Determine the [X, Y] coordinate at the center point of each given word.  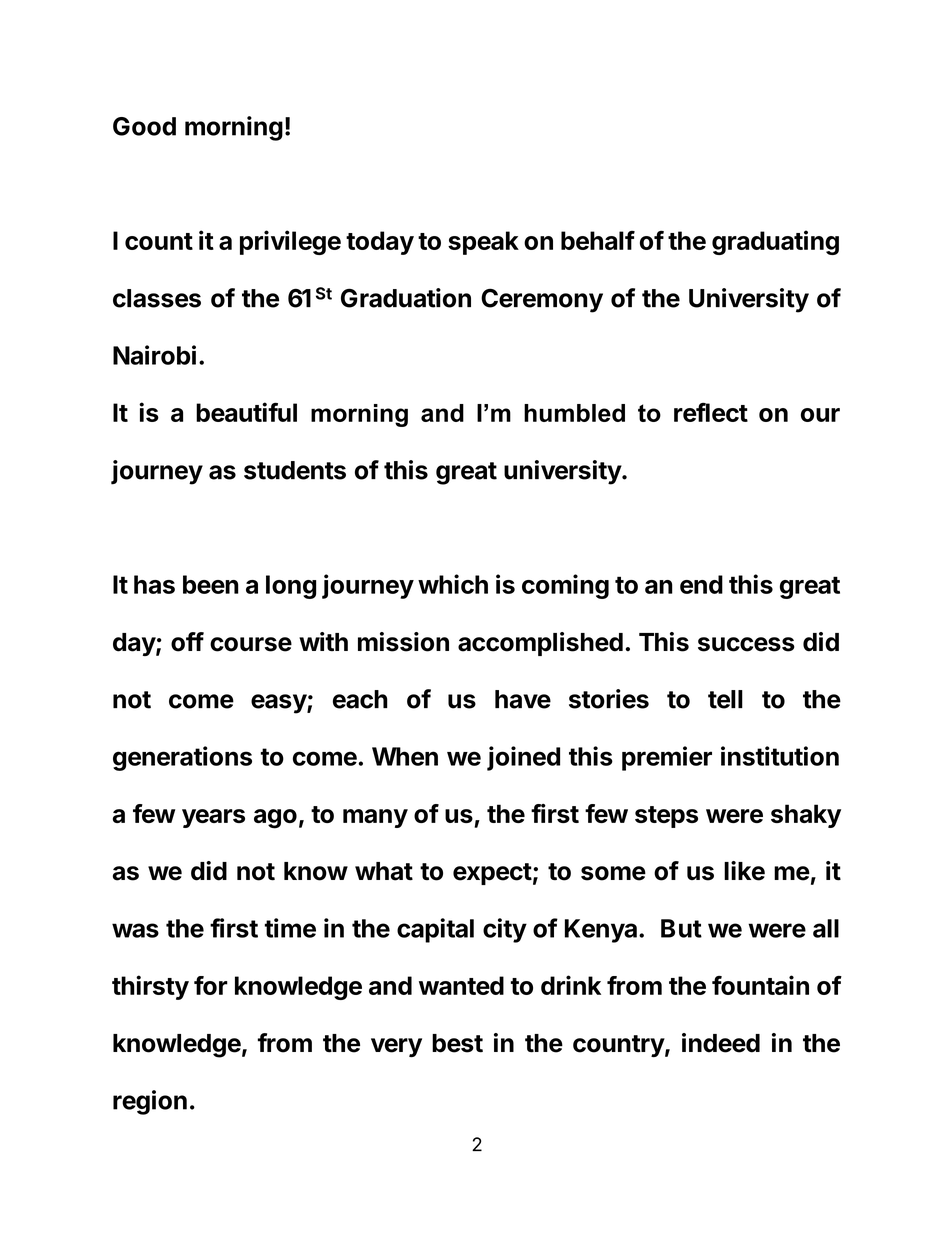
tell [725, 699]
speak [483, 243]
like [744, 871]
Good [144, 126]
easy [279, 704]
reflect [711, 412]
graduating [775, 242]
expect [492, 874]
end [701, 584]
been [211, 584]
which [453, 584]
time [290, 928]
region [150, 1102]
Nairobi [154, 355]
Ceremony [542, 300]
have [523, 699]
